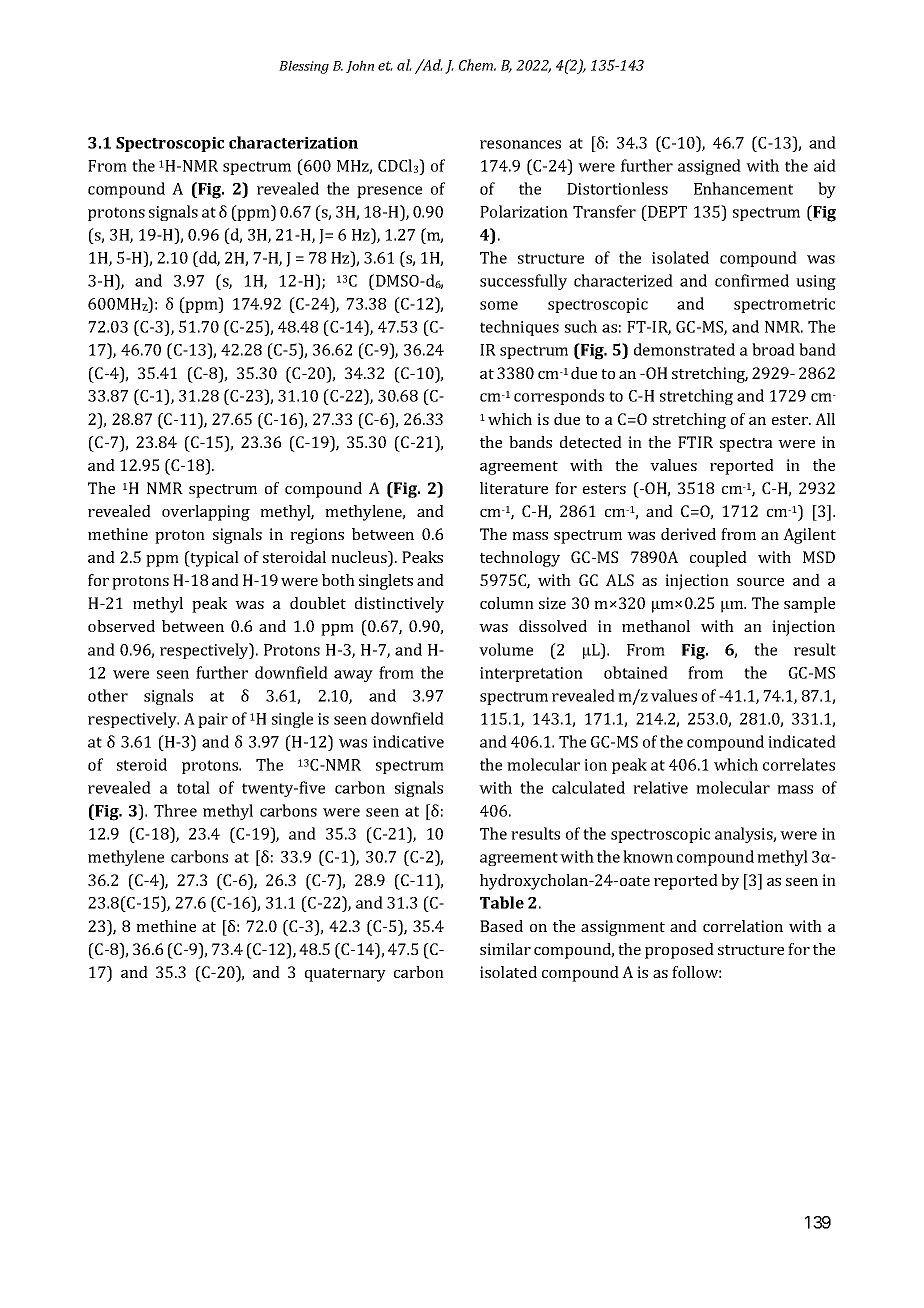  What do you see at coordinates (514, 488) in the image?
I see `literature` at bounding box center [514, 488].
